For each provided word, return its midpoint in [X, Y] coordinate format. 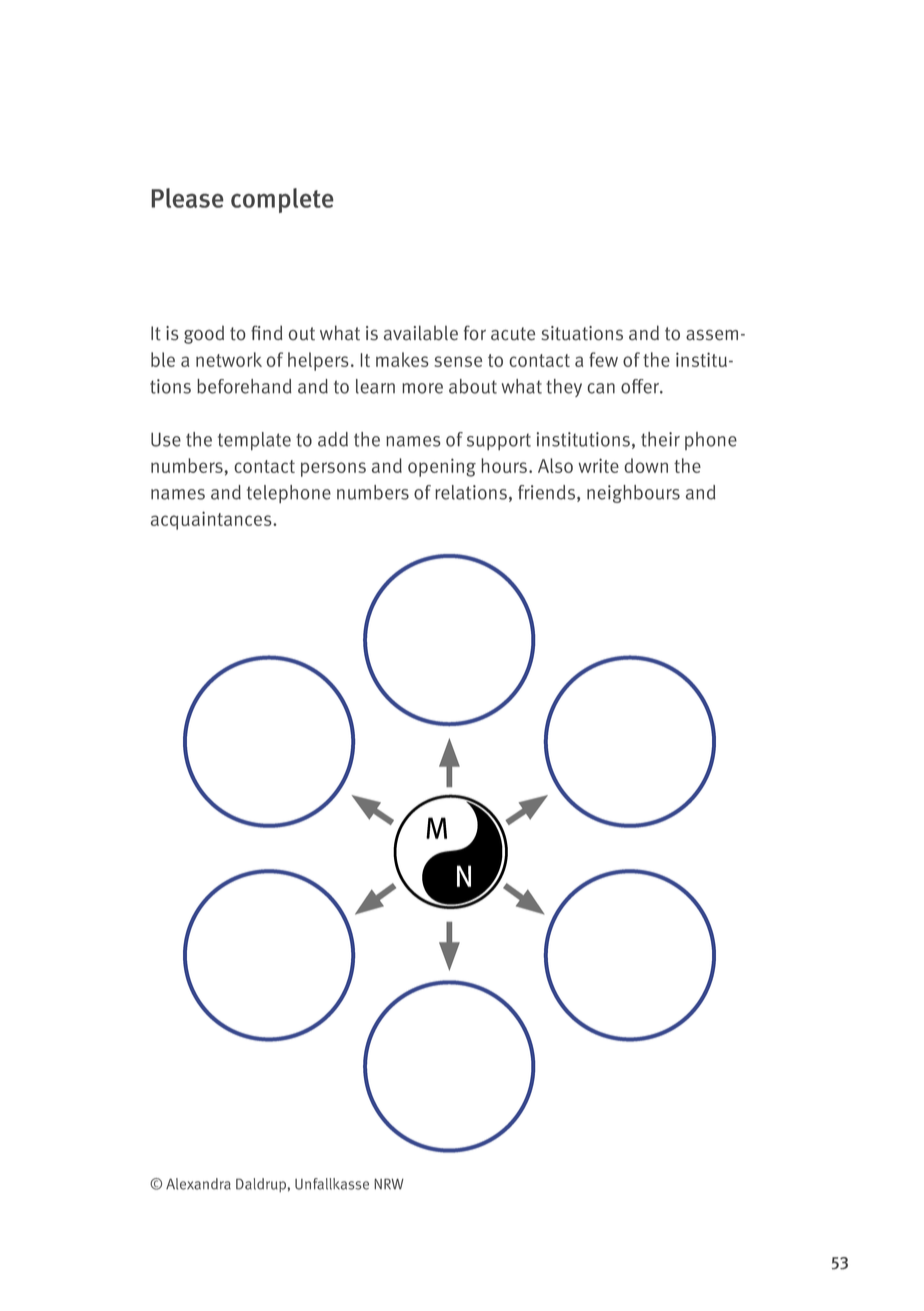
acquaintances [212, 520]
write [598, 465]
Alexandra [198, 1184]
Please [187, 198]
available [421, 333]
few [603, 359]
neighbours [633, 494]
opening [442, 467]
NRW [389, 1184]
